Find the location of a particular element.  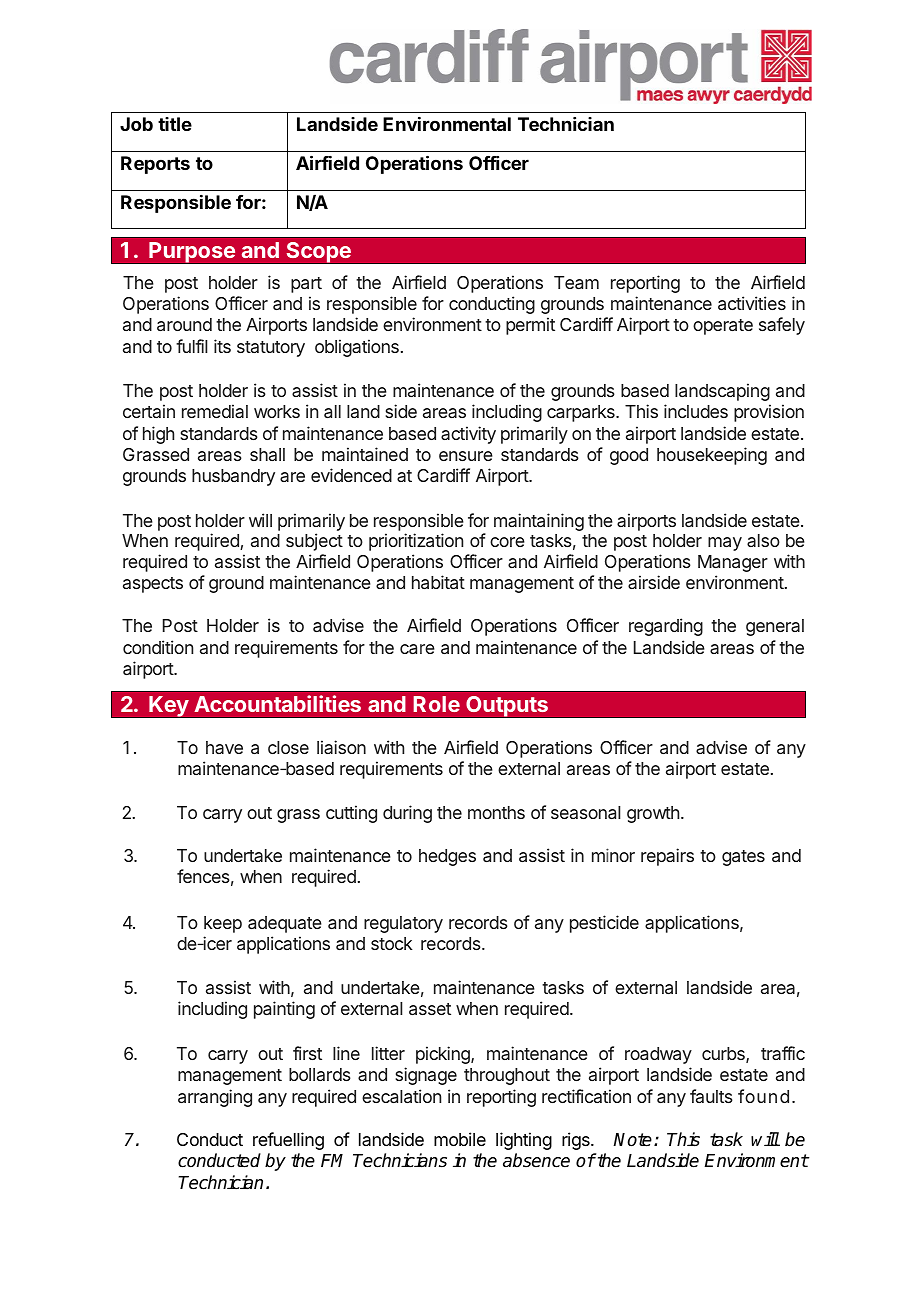

ensure is located at coordinates (466, 456).
